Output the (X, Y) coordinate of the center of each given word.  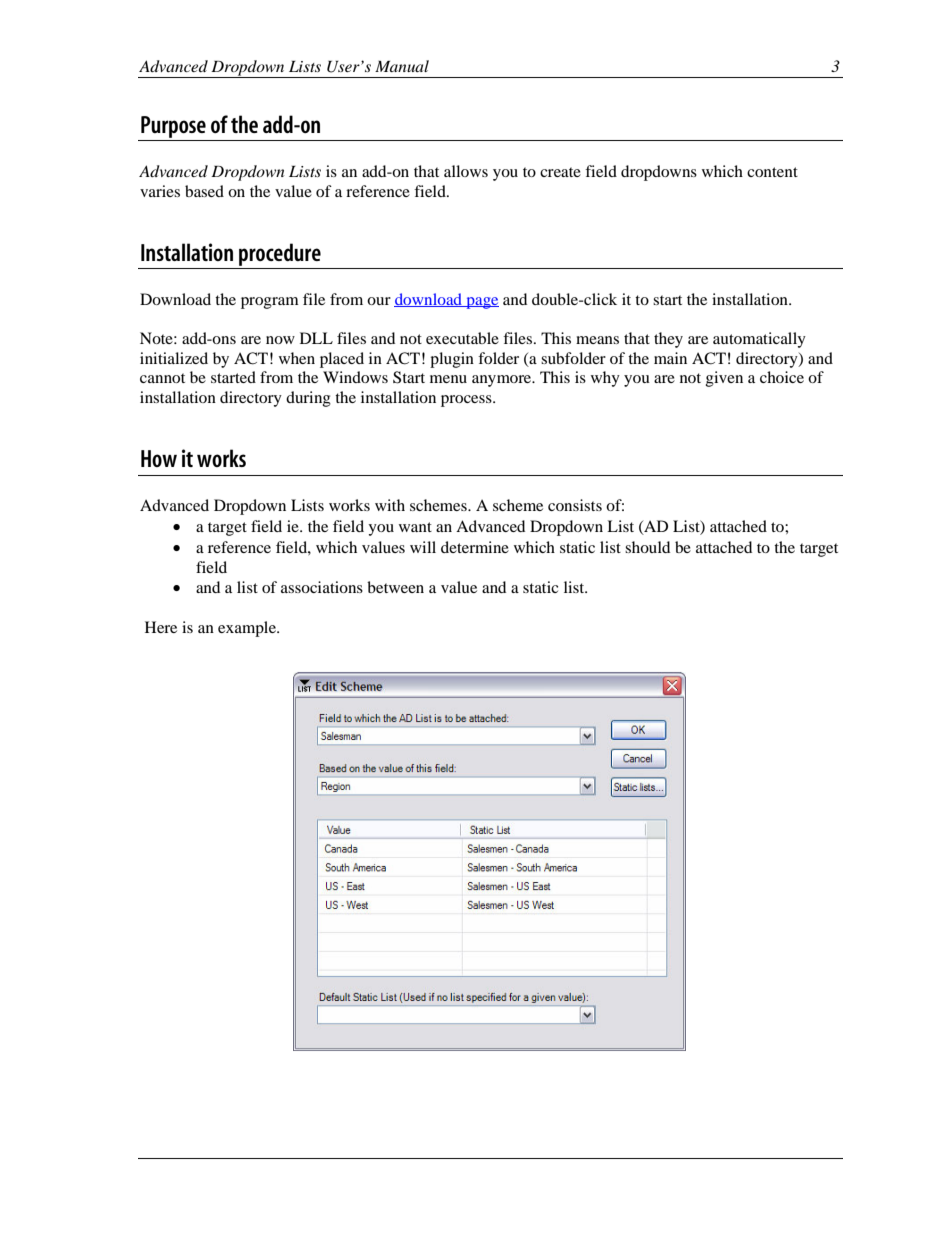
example (248, 629)
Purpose (173, 127)
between (395, 587)
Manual (402, 66)
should (647, 547)
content (772, 172)
